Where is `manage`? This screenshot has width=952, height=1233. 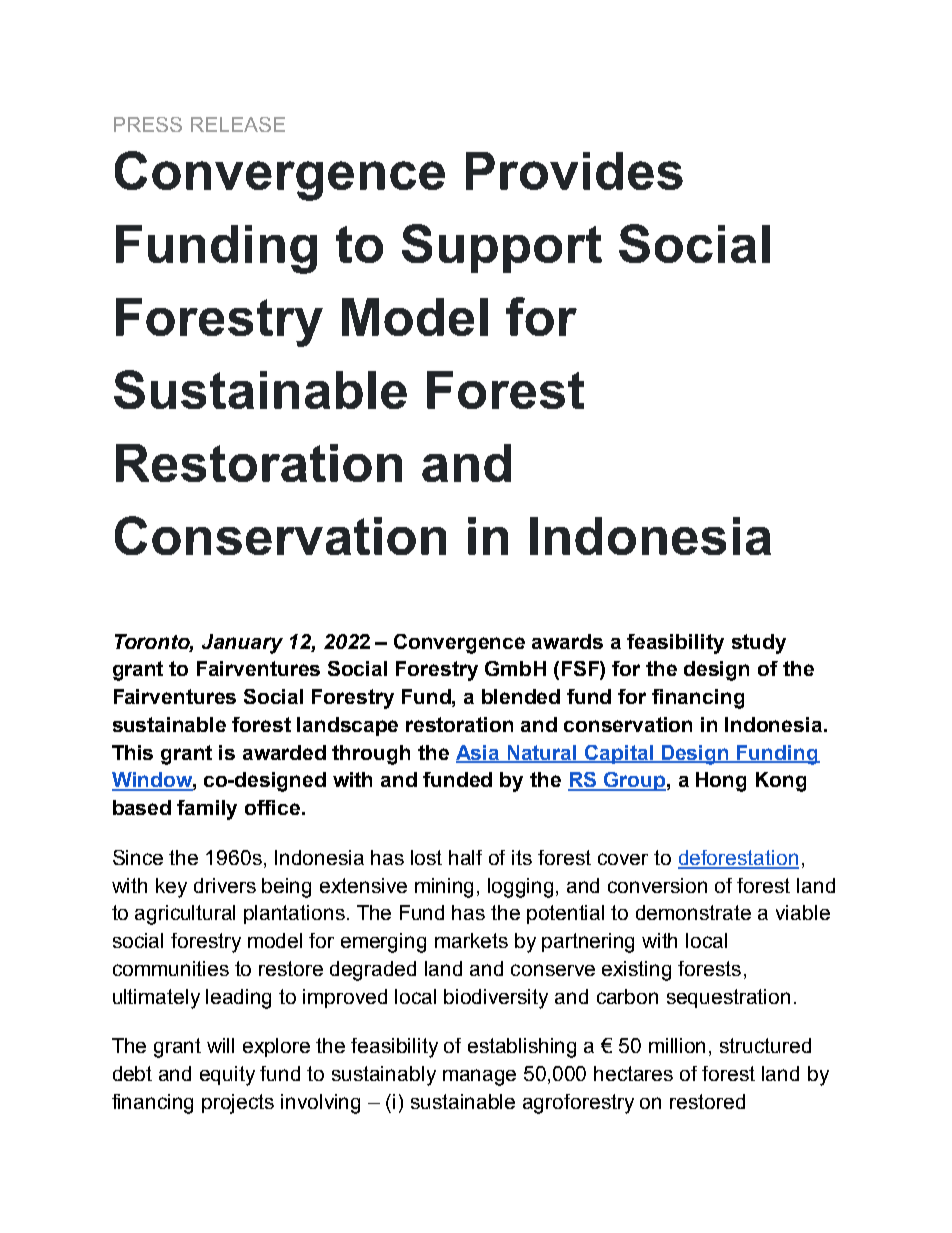 manage is located at coordinates (479, 1077).
